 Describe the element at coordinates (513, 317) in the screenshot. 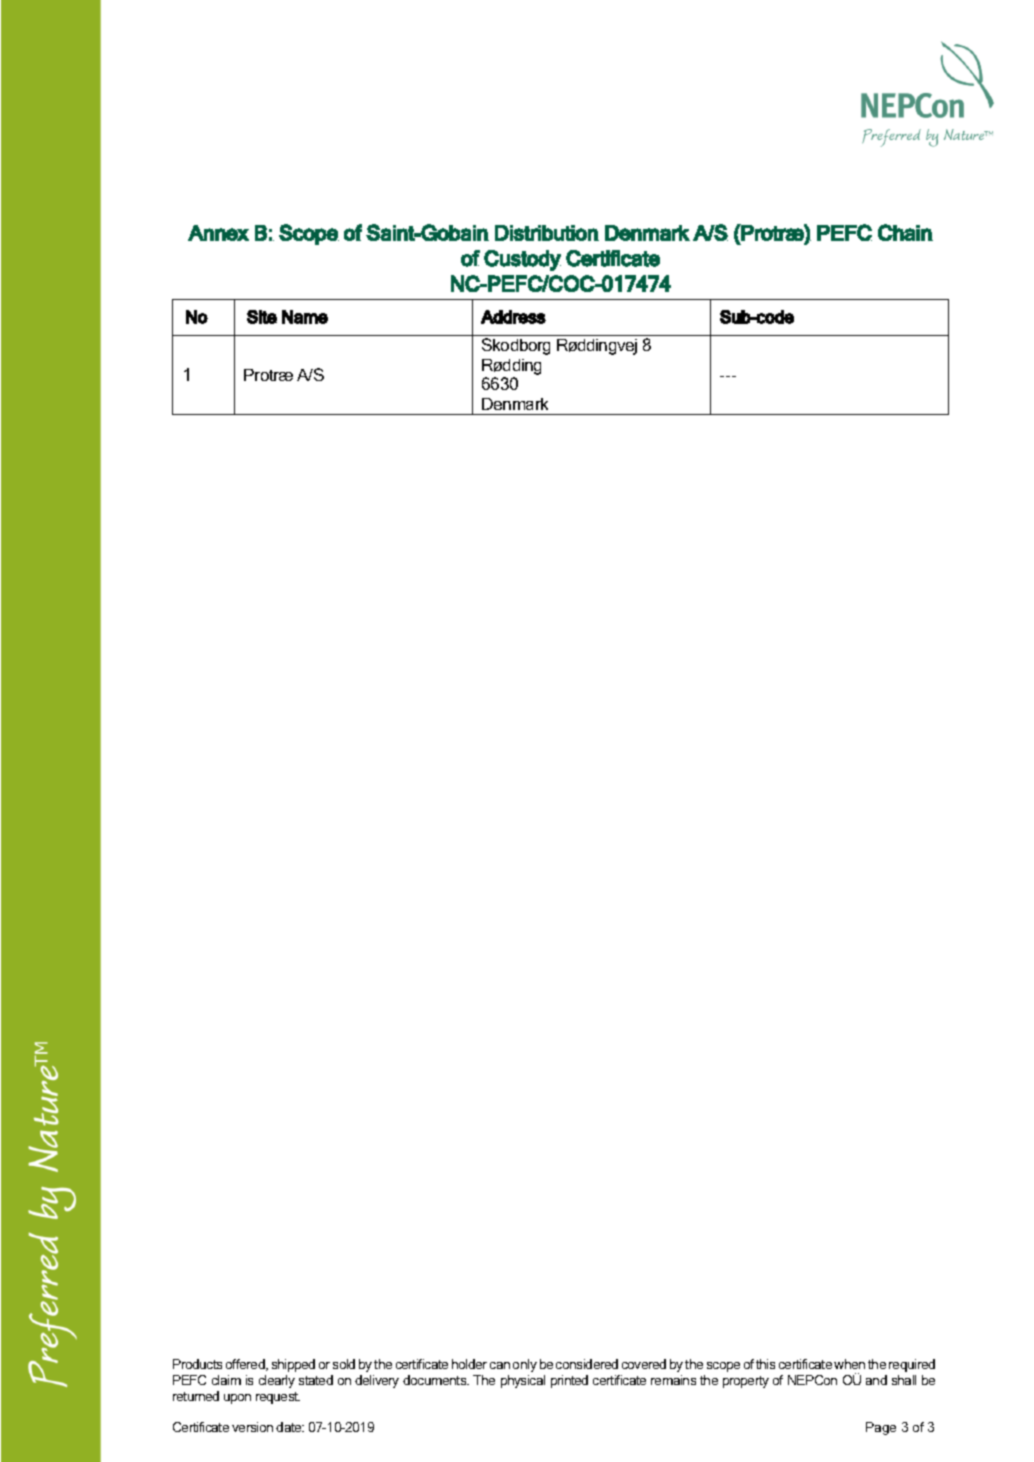

I see `Address` at that location.
